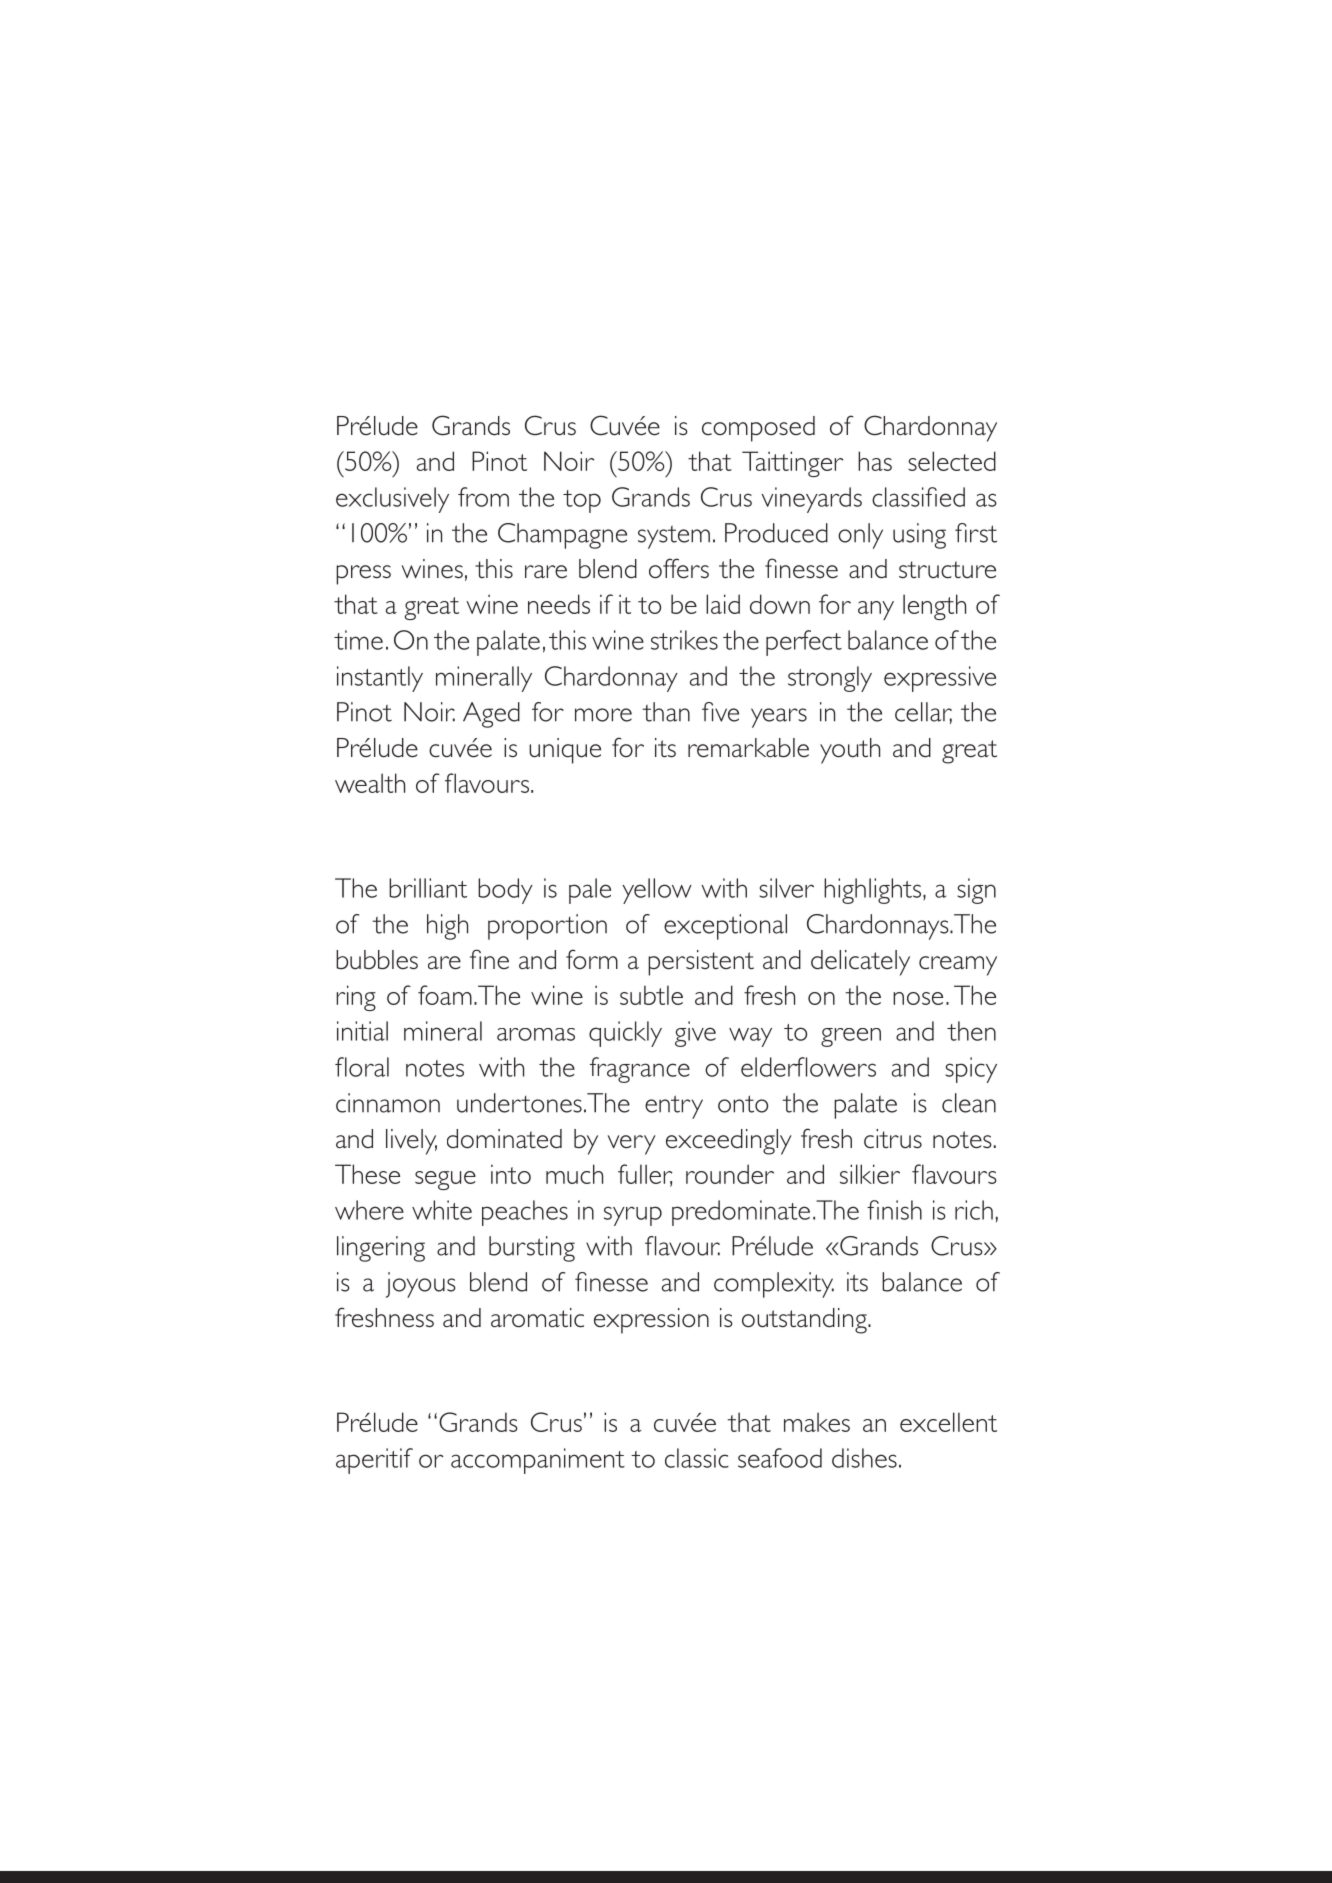  Describe the element at coordinates (674, 537) in the document. I see `system` at that location.
